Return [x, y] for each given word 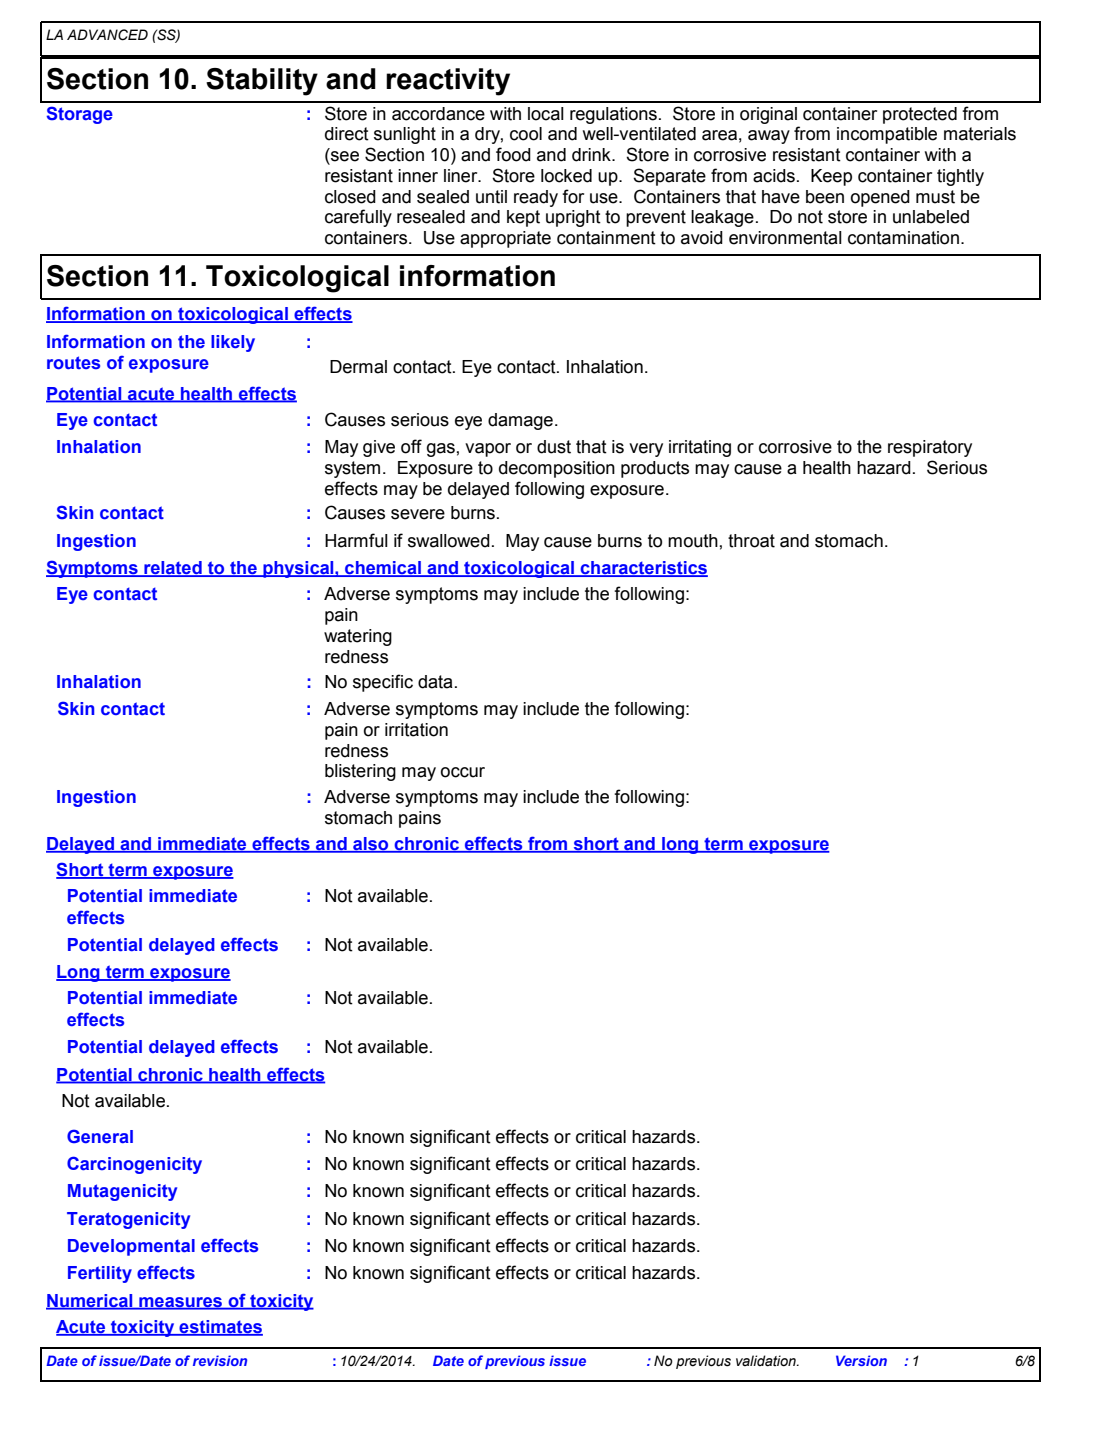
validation [767, 1361]
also [371, 845]
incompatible [887, 135]
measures [181, 1303]
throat [751, 541]
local [546, 114]
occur [463, 772]
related [173, 569]
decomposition [557, 469]
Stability [262, 82]
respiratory [930, 448]
